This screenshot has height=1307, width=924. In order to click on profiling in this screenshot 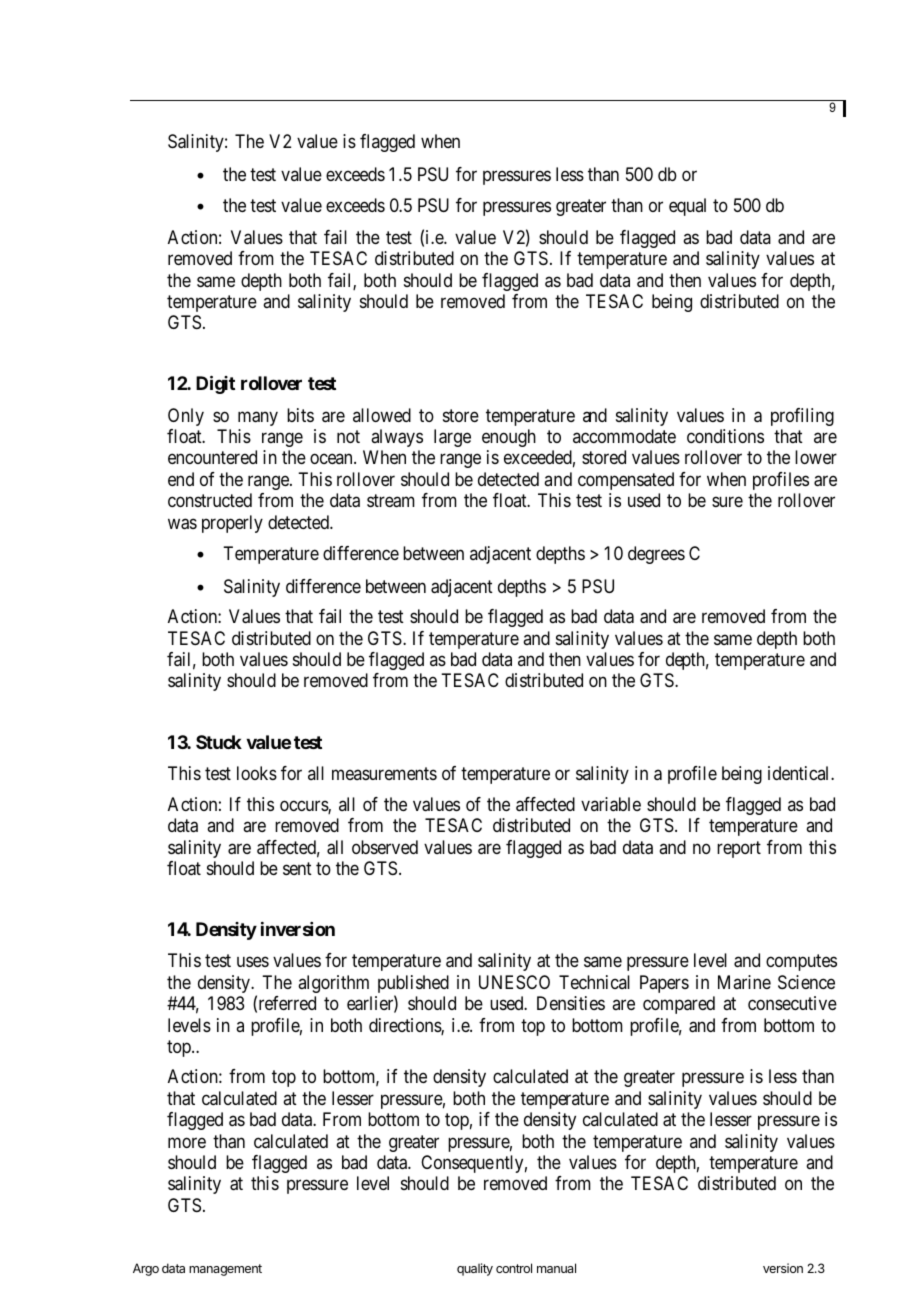, I will do `click(802, 417)`.
